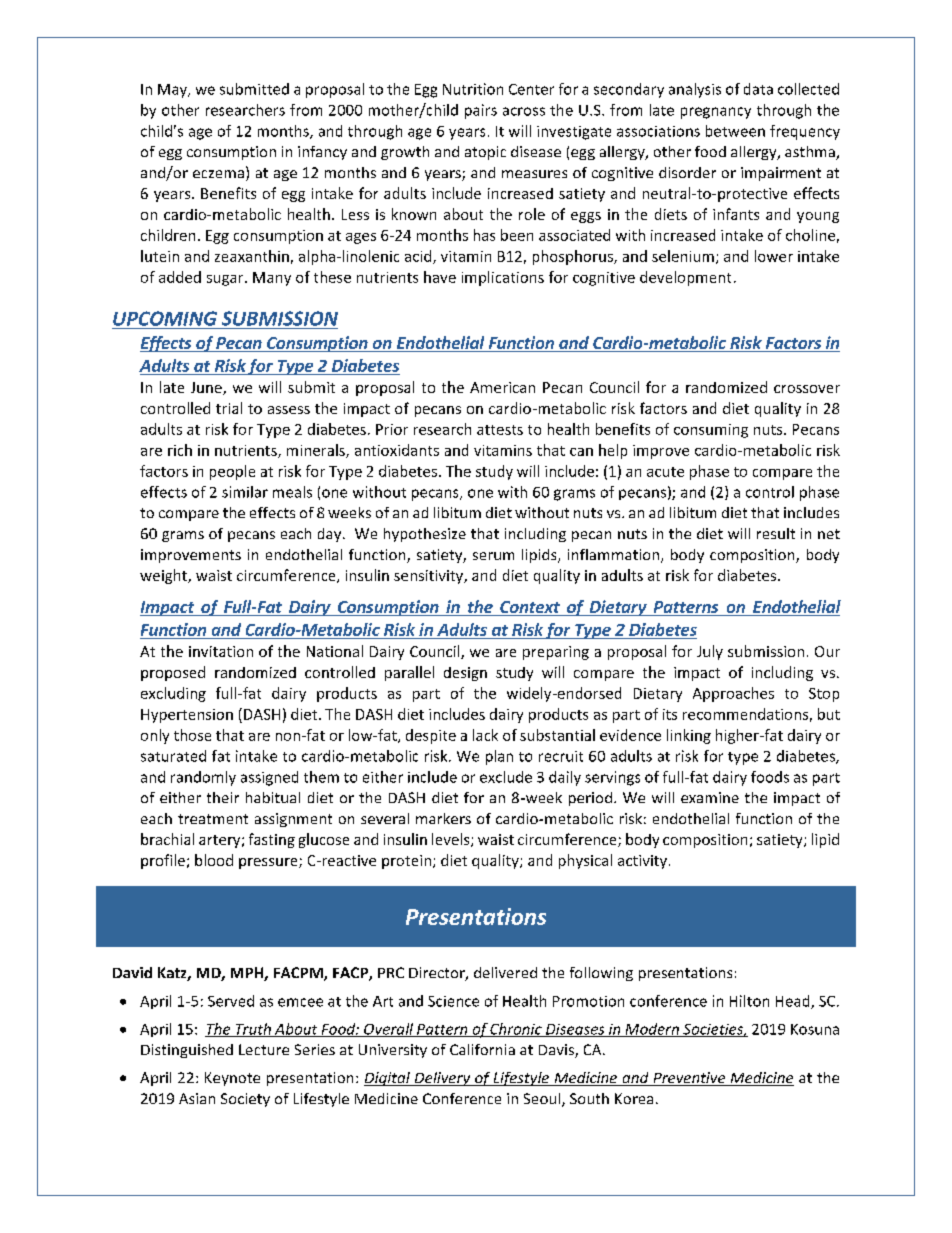 This screenshot has height=1233, width=952. What do you see at coordinates (733, 694) in the screenshot?
I see `Approaches` at bounding box center [733, 694].
